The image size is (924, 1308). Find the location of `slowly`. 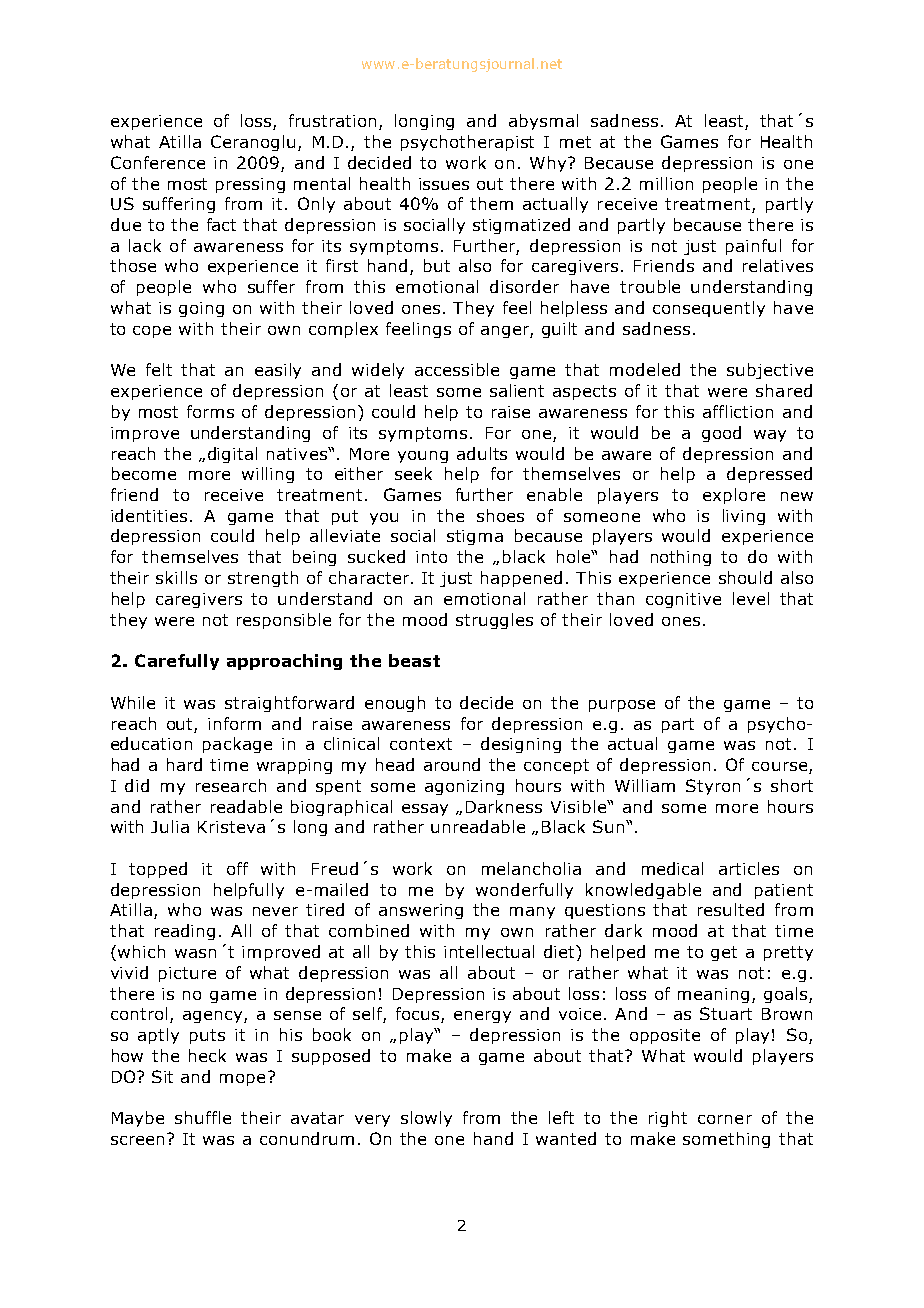

slowly is located at coordinates (426, 1119).
